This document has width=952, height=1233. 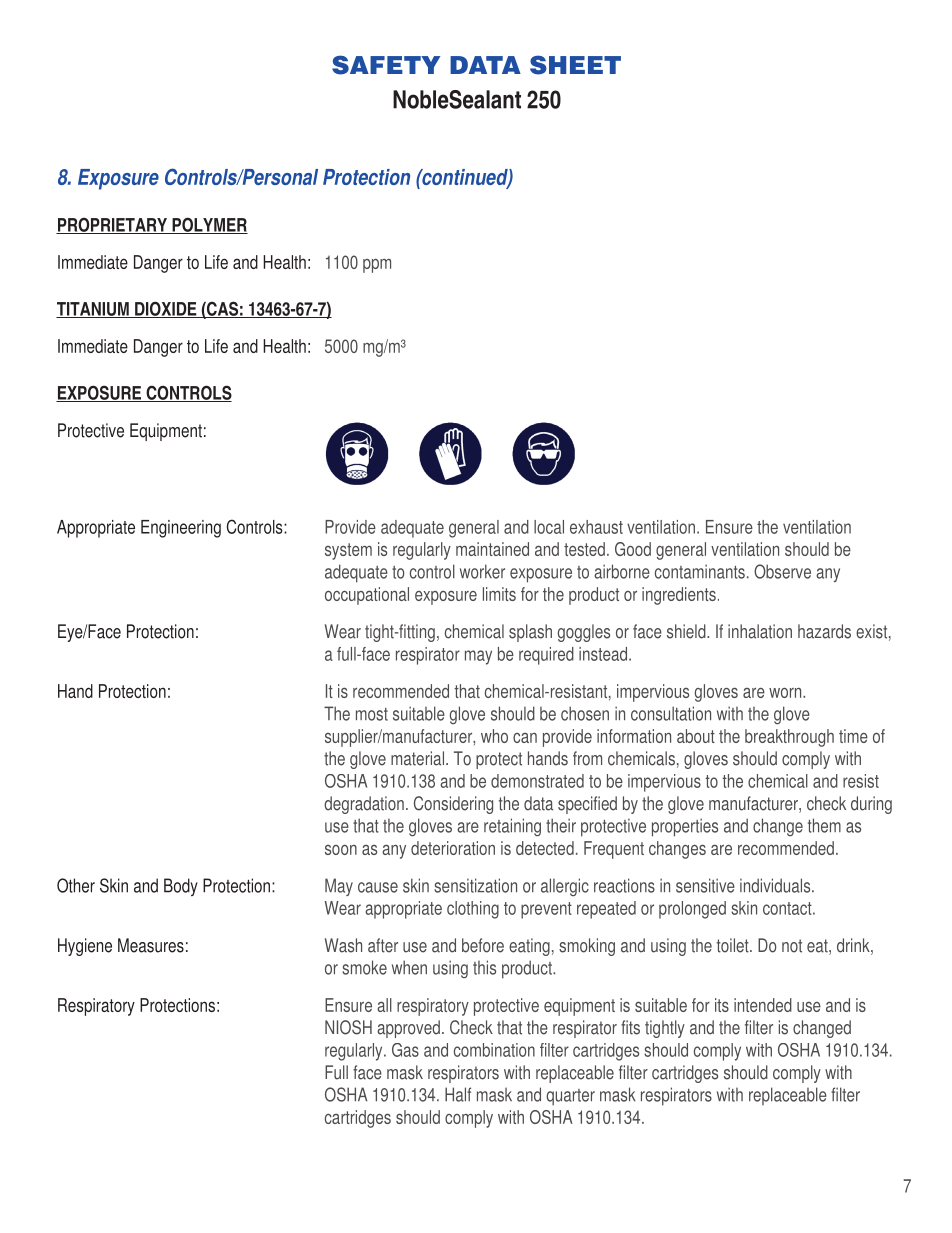 What do you see at coordinates (575, 65) in the document?
I see `SHEET` at bounding box center [575, 65].
